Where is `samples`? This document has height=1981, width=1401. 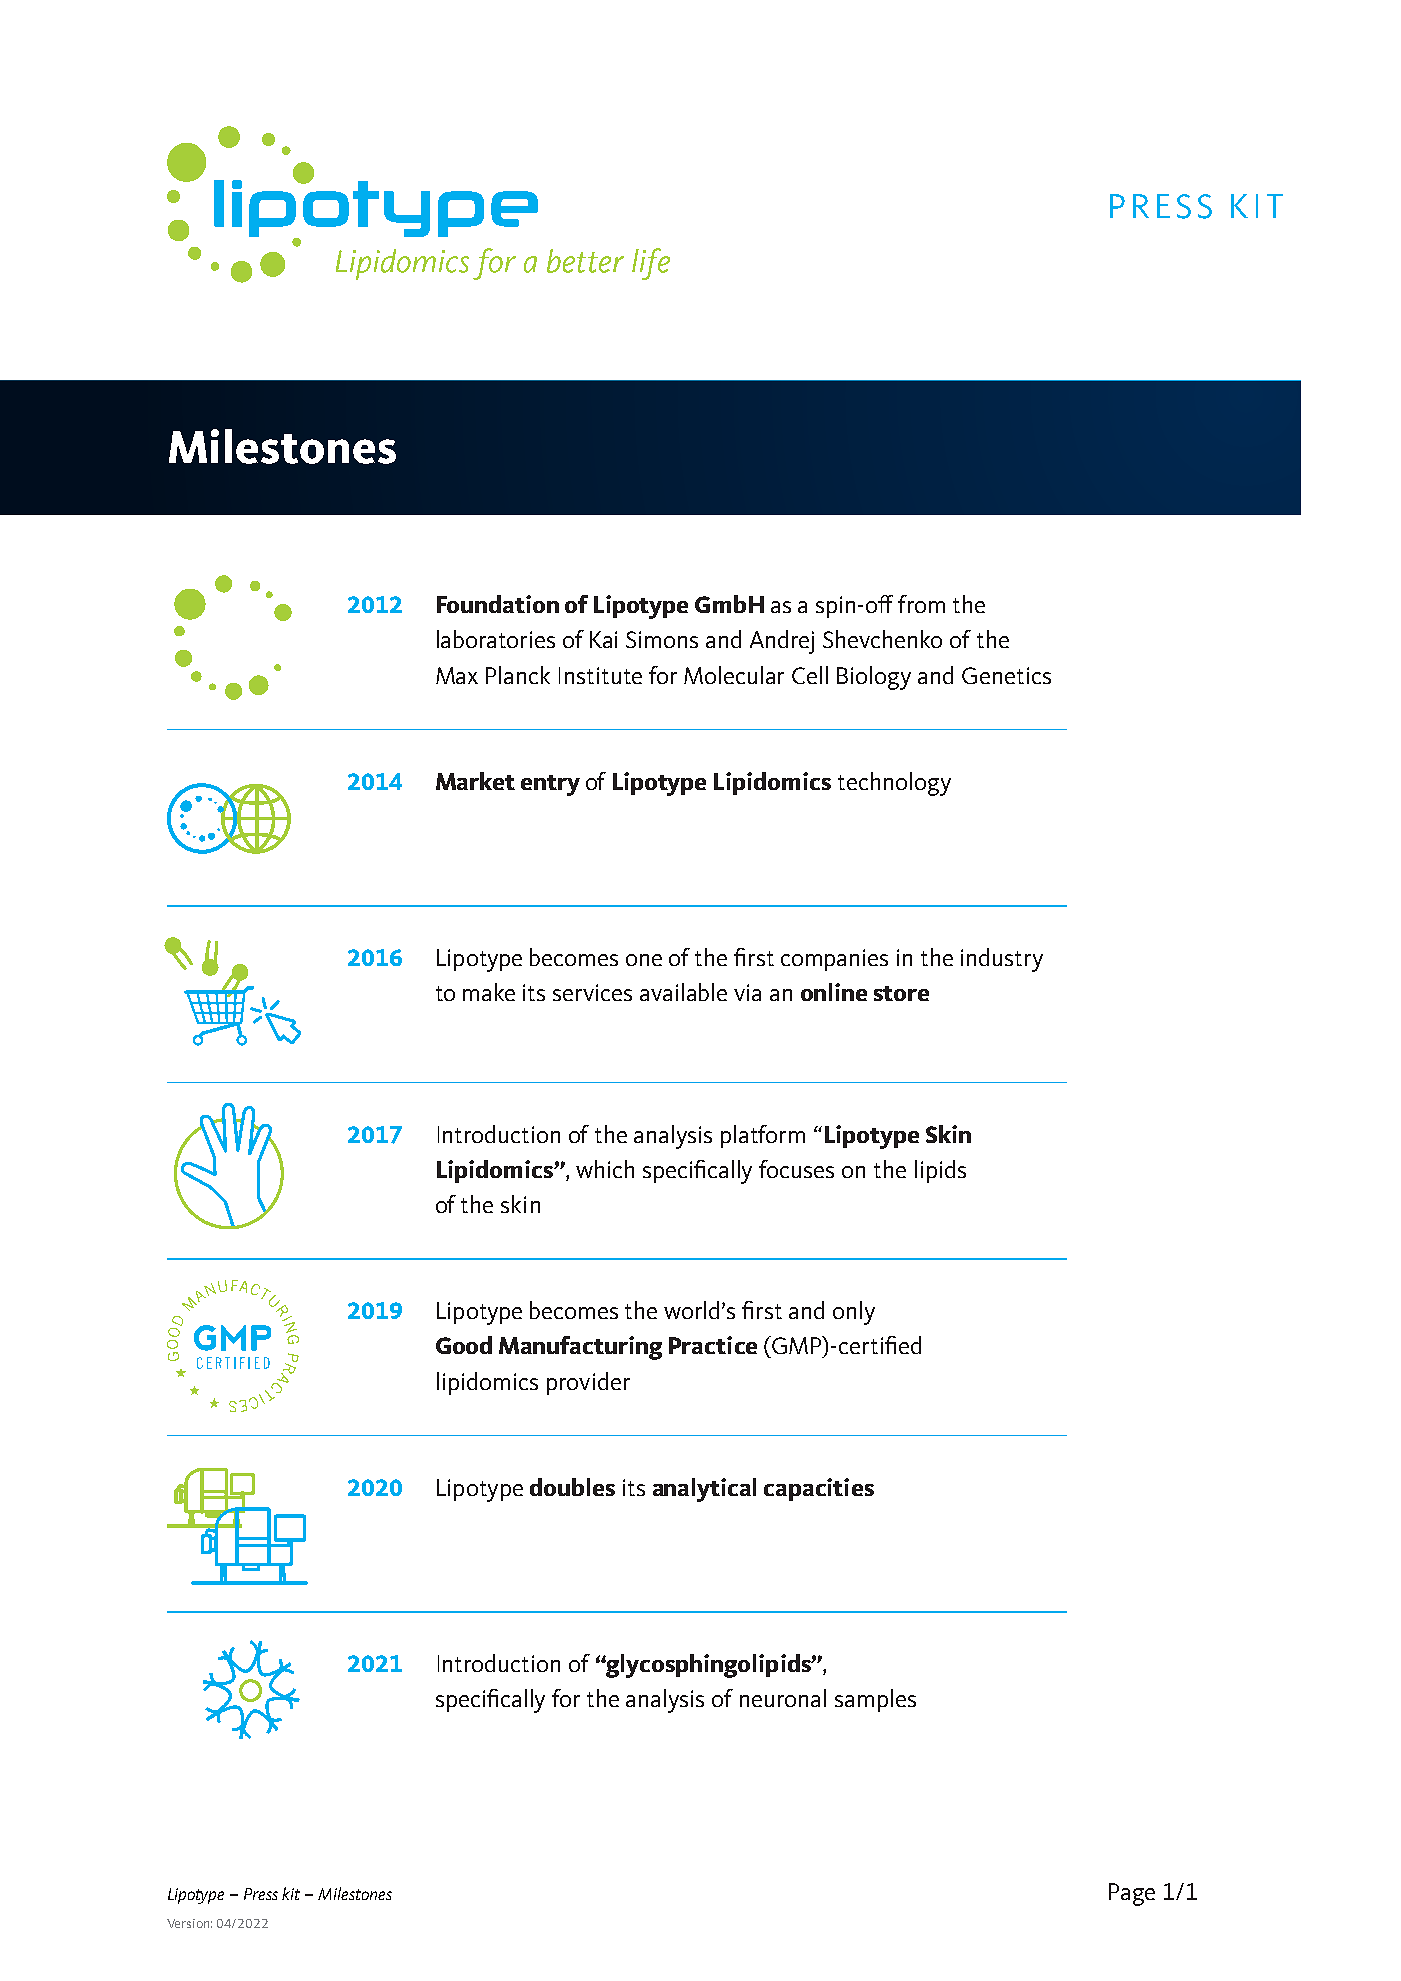 samples is located at coordinates (875, 1700).
